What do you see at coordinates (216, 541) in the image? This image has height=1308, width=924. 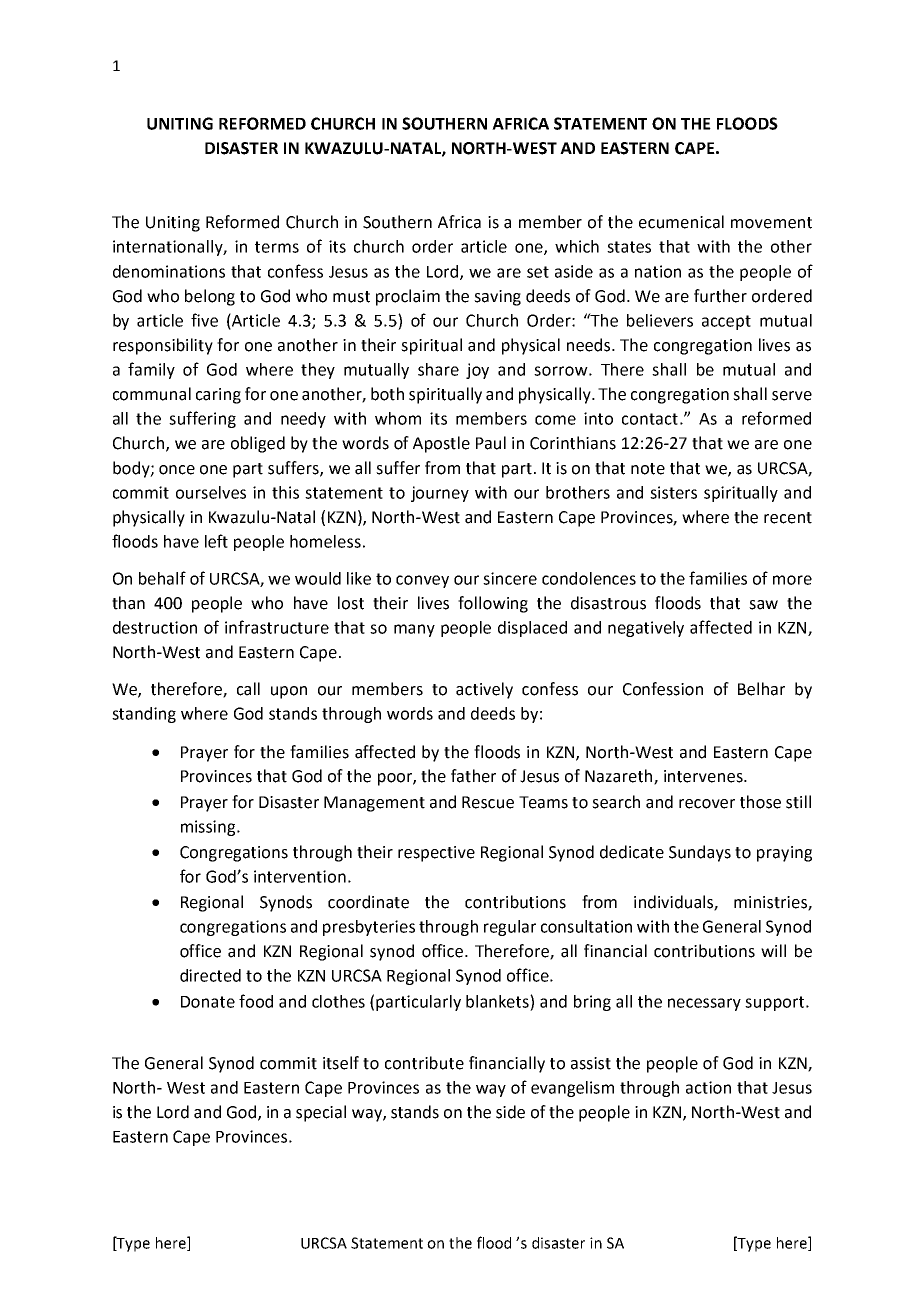 I see `left` at bounding box center [216, 541].
